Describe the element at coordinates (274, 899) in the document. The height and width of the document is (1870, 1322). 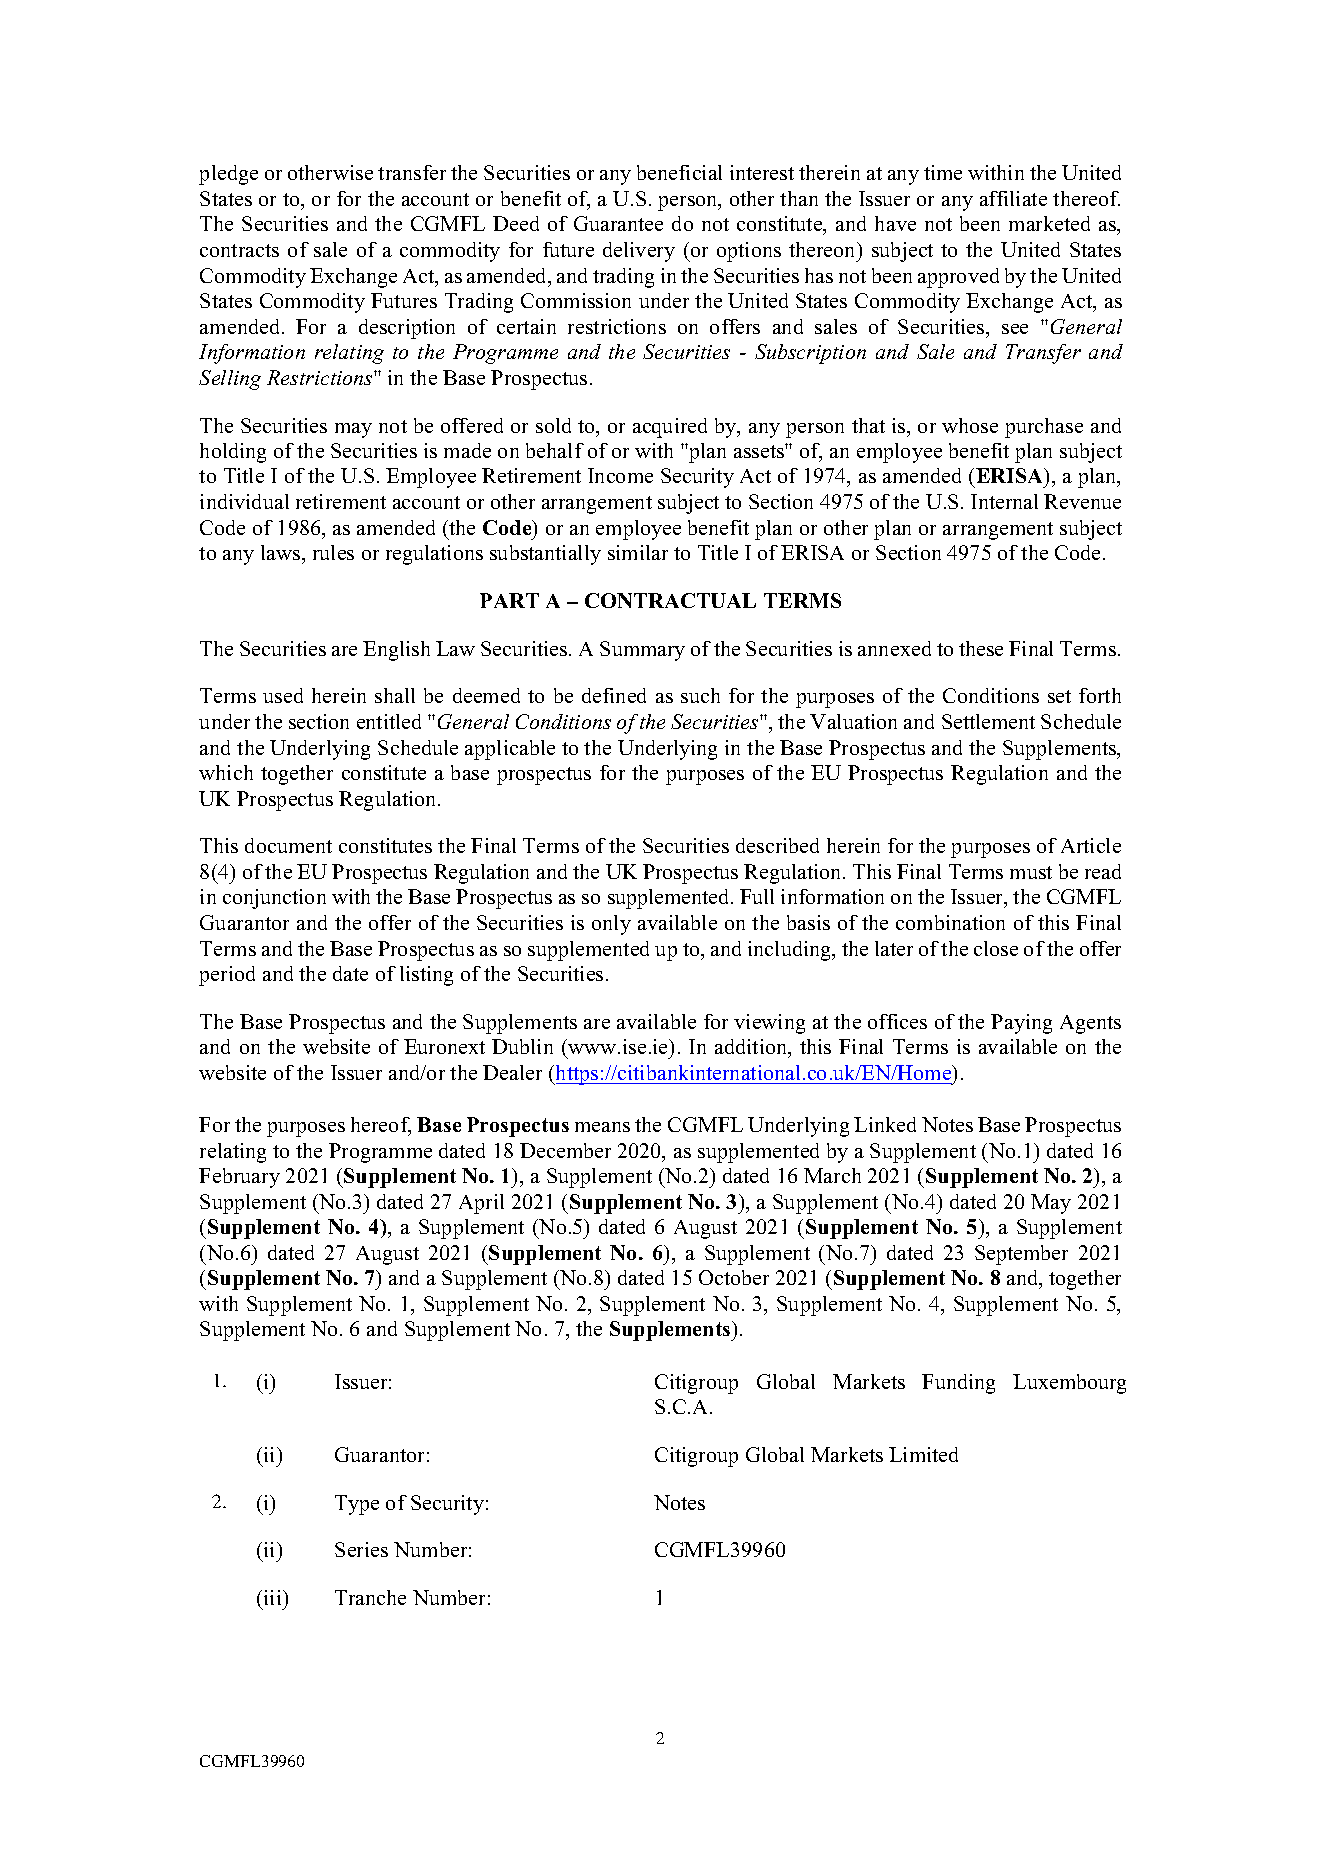
I see `conjunction` at that location.
